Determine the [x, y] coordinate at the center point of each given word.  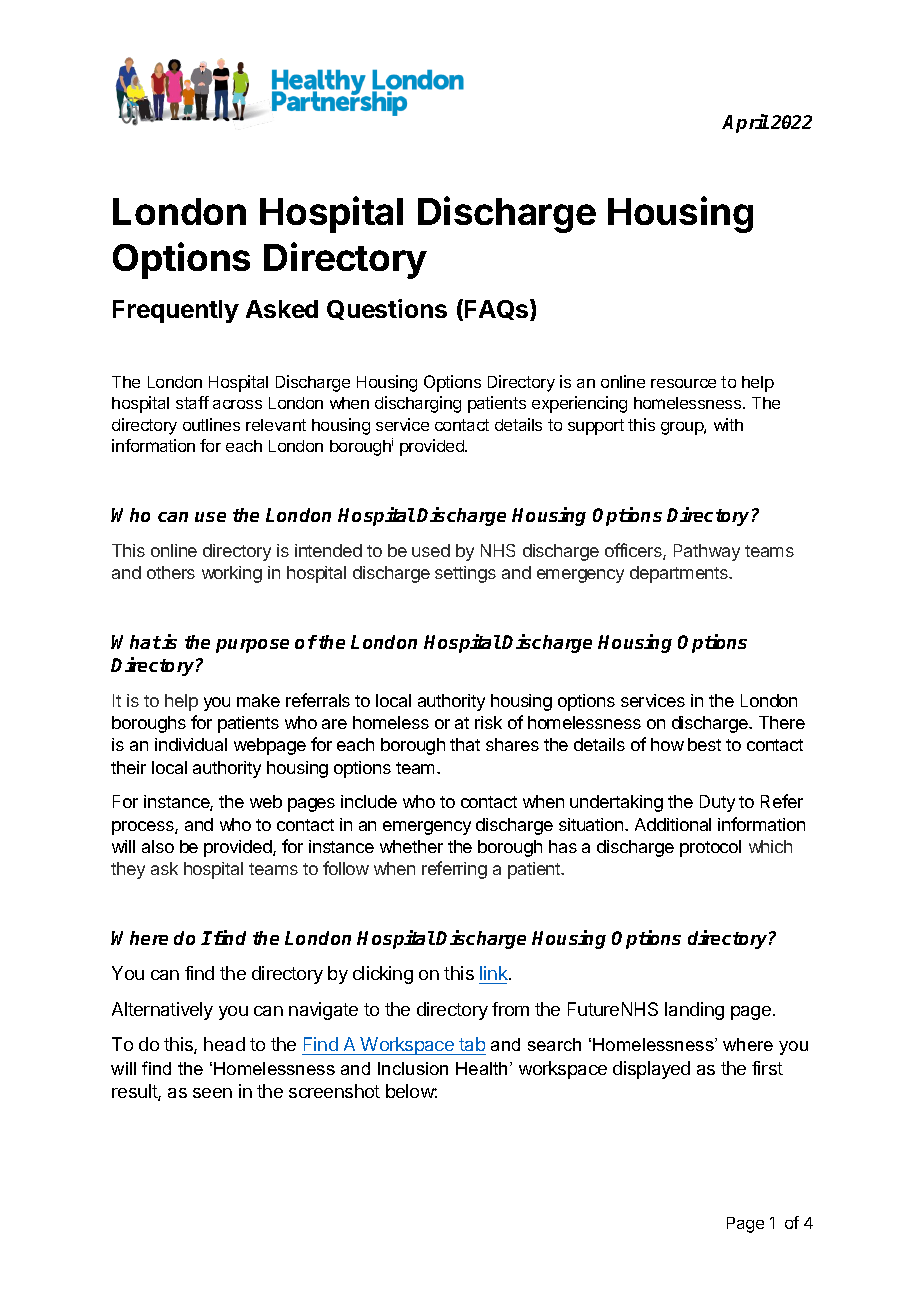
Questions [387, 309]
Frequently [176, 311]
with [728, 424]
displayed [651, 1070]
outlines [211, 424]
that [465, 744]
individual [191, 744]
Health [481, 1068]
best [704, 744]
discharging [418, 404]
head [224, 1044]
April [745, 123]
